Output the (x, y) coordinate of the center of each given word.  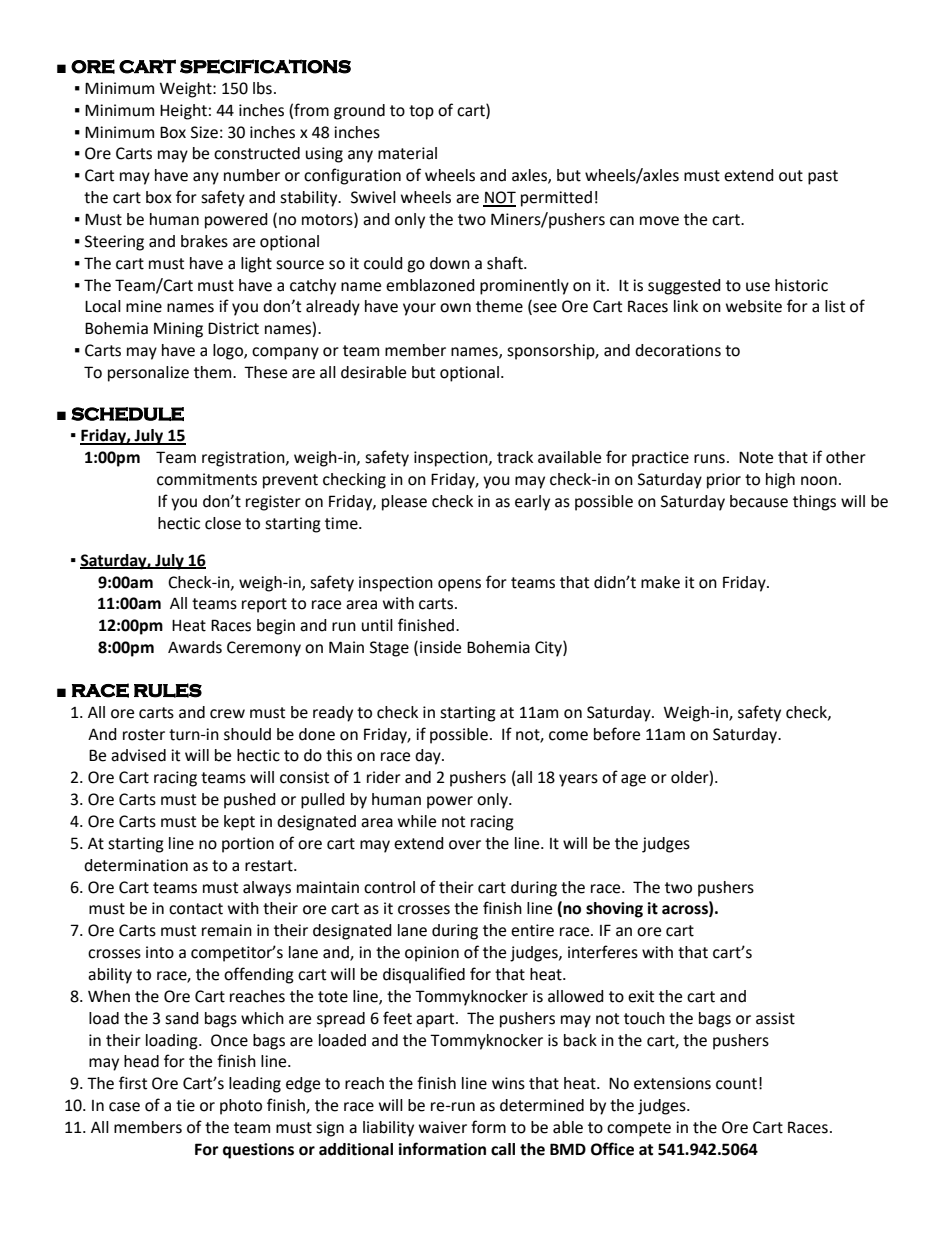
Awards (195, 647)
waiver (443, 1127)
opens (459, 585)
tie (185, 1105)
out (791, 176)
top (421, 112)
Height (183, 112)
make (660, 582)
